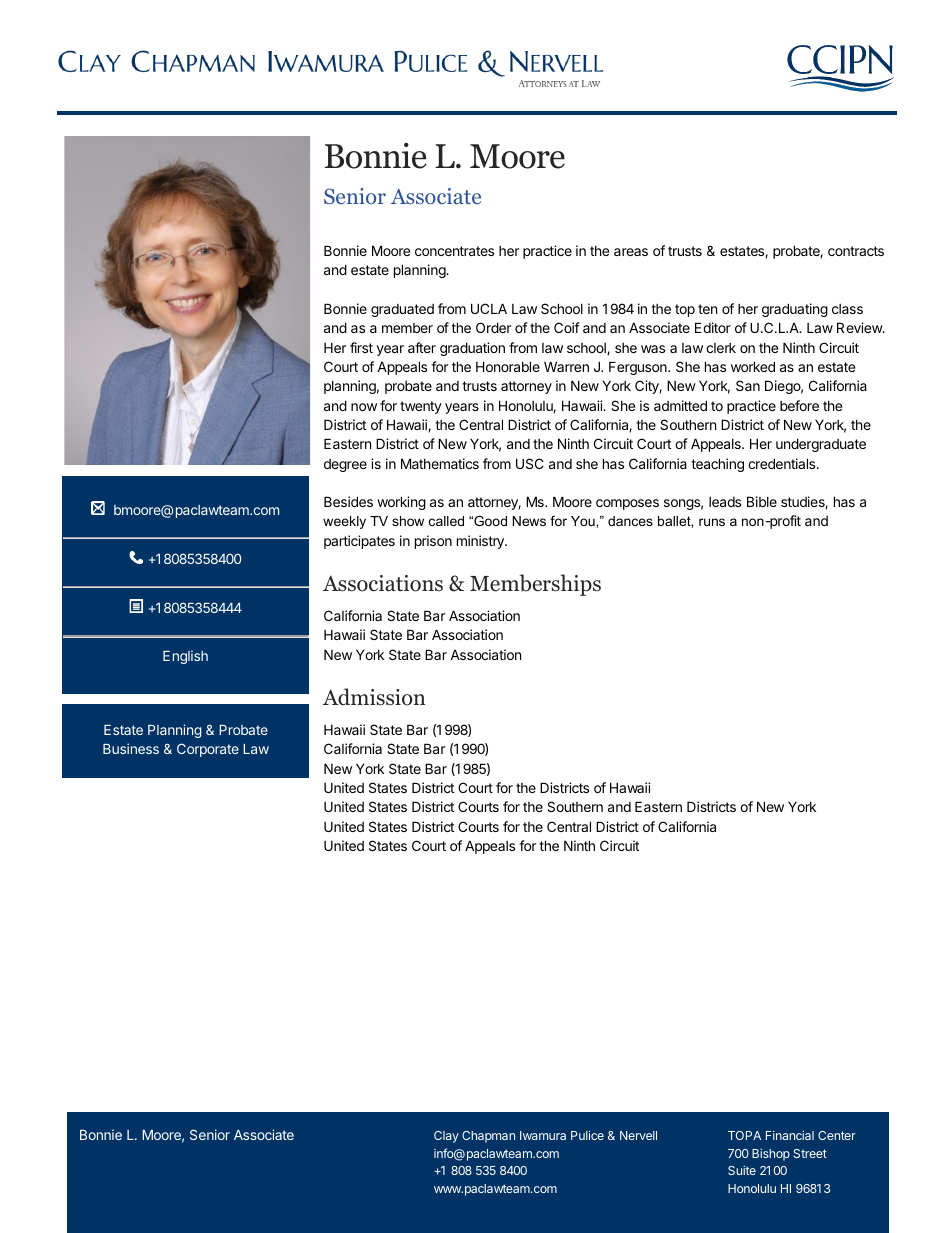  Describe the element at coordinates (530, 463) in the screenshot. I see `USC` at that location.
